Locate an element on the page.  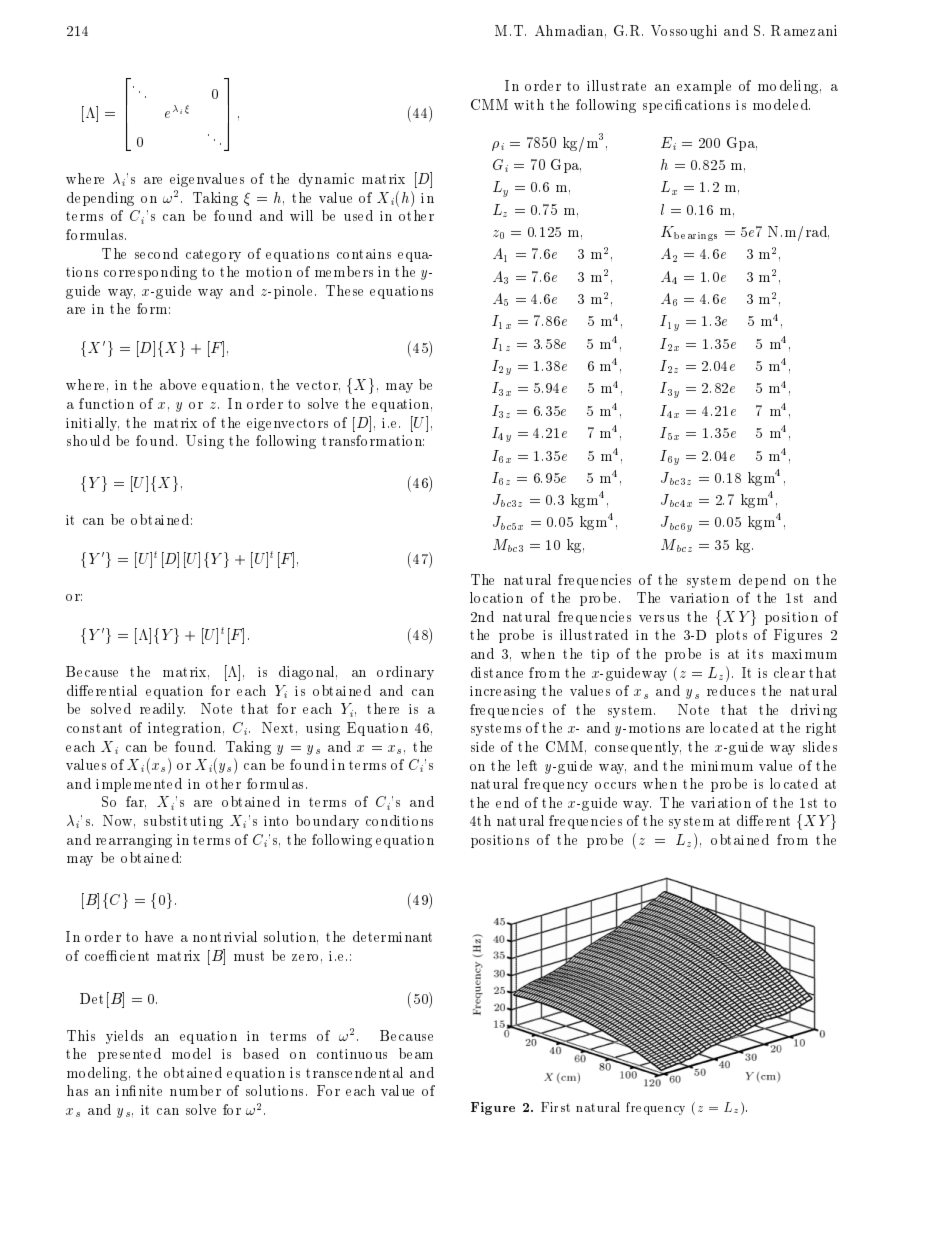
minimum is located at coordinates (722, 766).
